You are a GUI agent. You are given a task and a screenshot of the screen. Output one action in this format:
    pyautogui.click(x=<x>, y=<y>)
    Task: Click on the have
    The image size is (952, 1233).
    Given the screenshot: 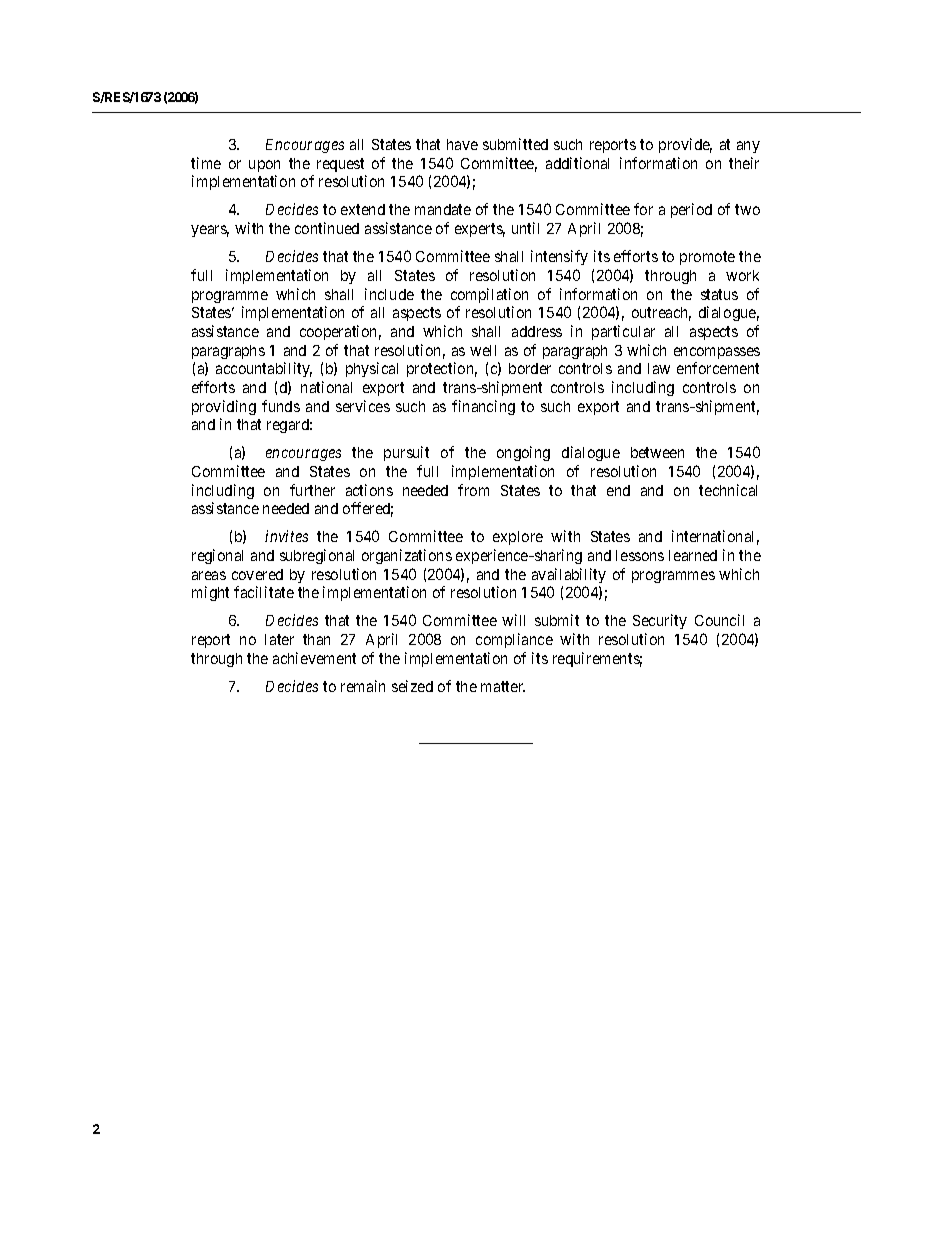 What is the action you would take?
    pyautogui.click(x=462, y=144)
